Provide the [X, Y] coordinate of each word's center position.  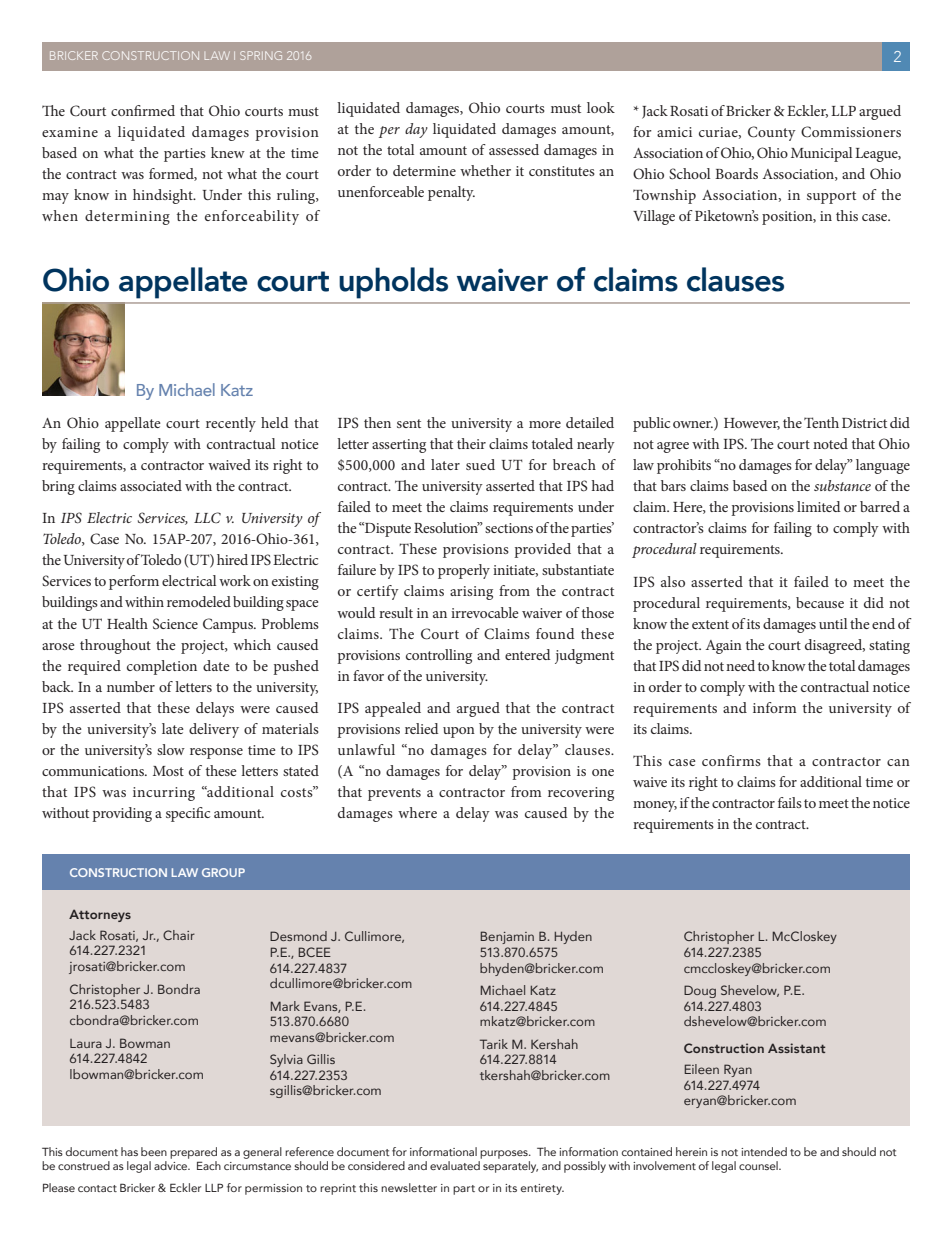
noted [830, 443]
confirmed [143, 110]
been [154, 1151]
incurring [164, 794]
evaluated [456, 1164]
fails [790, 802]
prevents [394, 794]
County [772, 133]
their [471, 443]
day [416, 130]
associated [151, 485]
